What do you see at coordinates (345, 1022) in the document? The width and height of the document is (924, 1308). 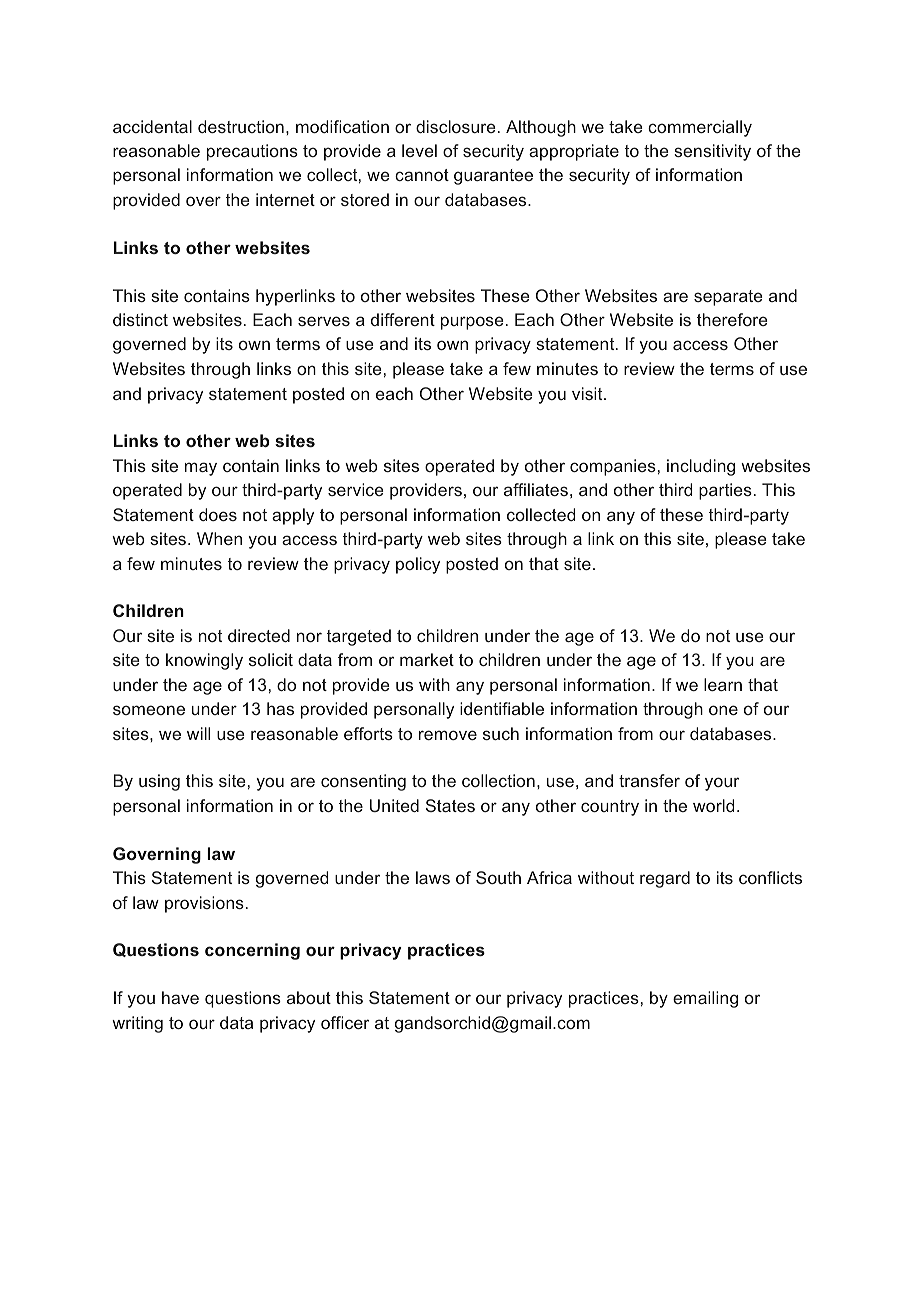 I see `officer` at bounding box center [345, 1022].
